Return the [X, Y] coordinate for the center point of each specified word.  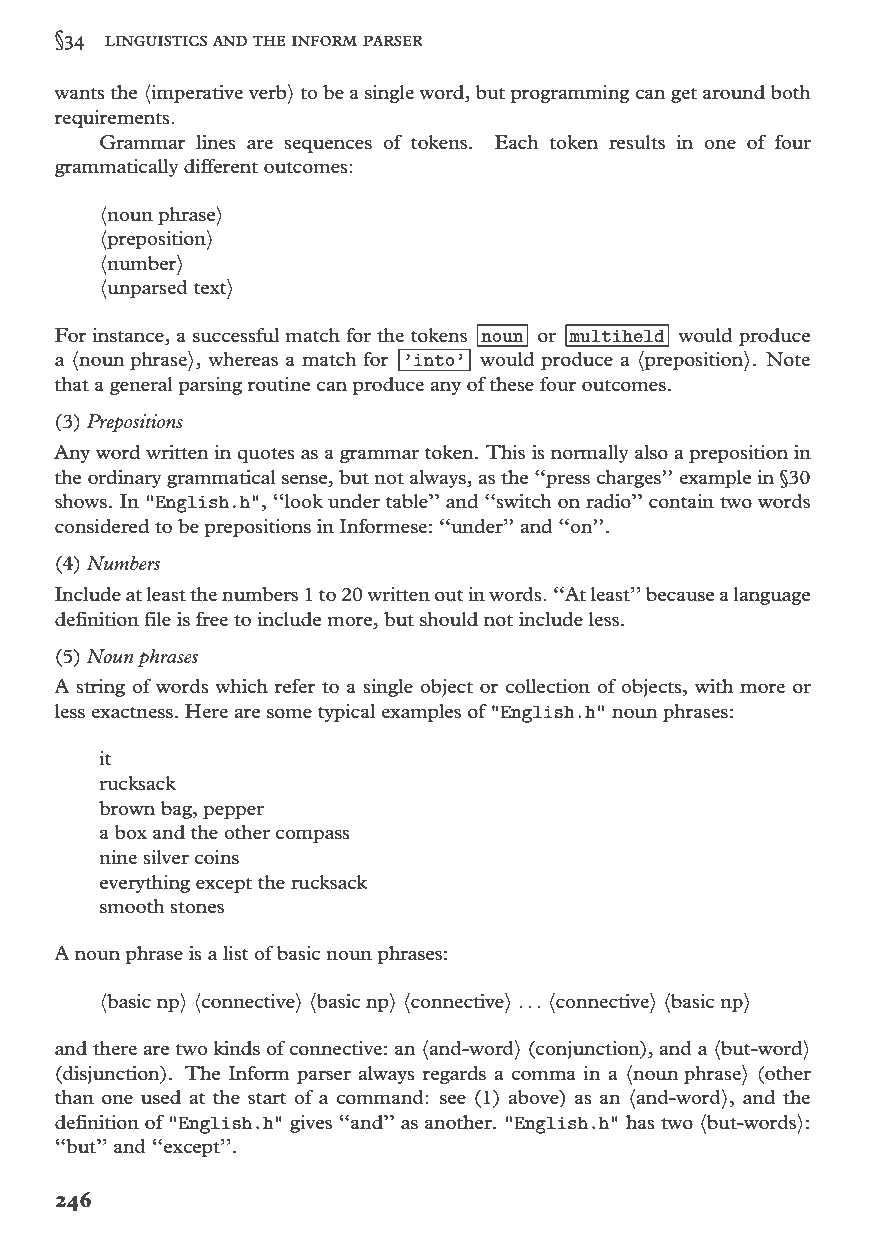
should [449, 619]
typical [346, 713]
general [141, 386]
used [161, 1097]
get [684, 95]
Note [788, 359]
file [157, 619]
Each [517, 142]
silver [166, 857]
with [714, 686]
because [680, 594]
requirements [113, 119]
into [434, 360]
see [453, 1099]
